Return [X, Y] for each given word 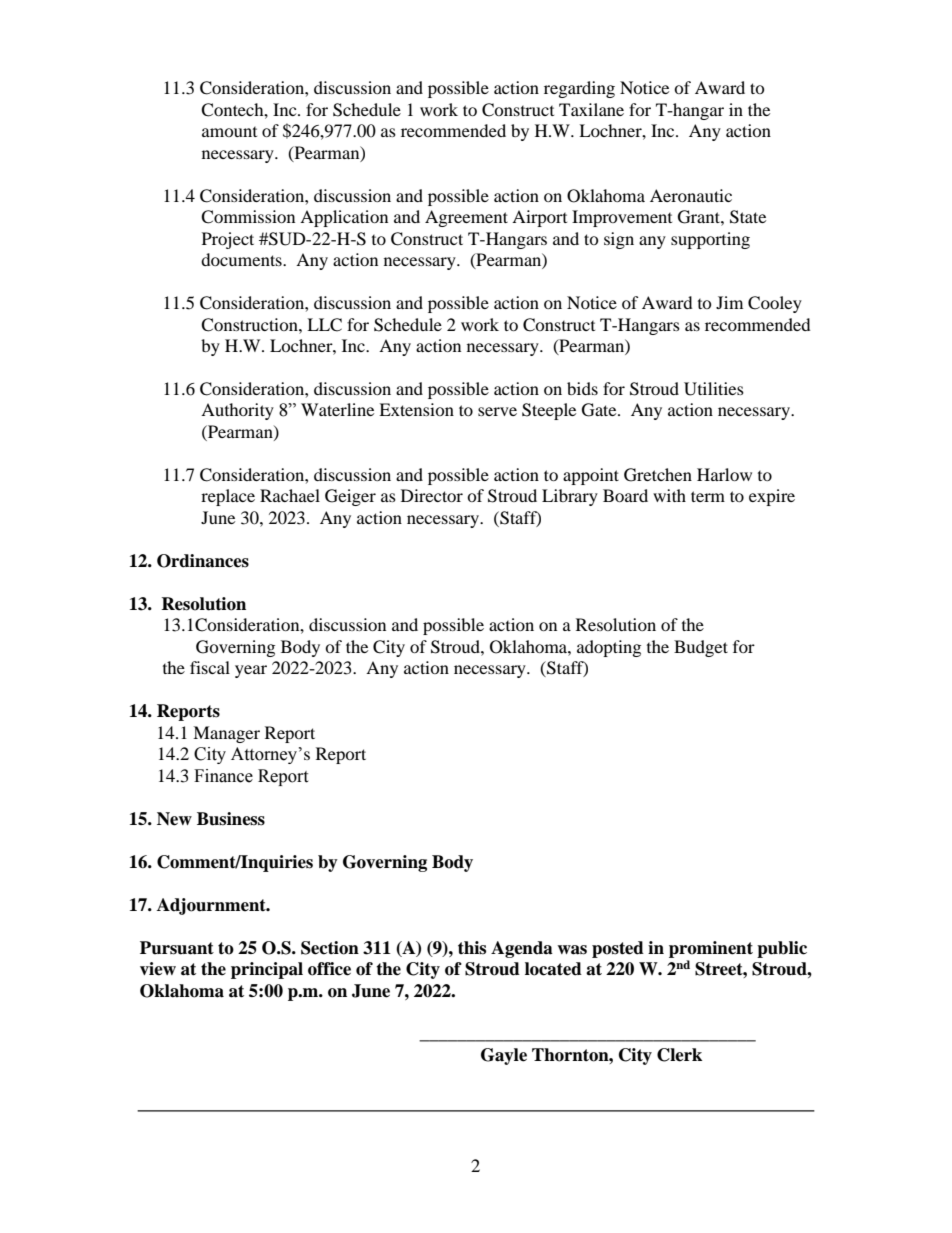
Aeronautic [691, 195]
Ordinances [203, 561]
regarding [579, 89]
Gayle [504, 1056]
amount [229, 132]
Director [432, 495]
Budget [701, 648]
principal [267, 970]
